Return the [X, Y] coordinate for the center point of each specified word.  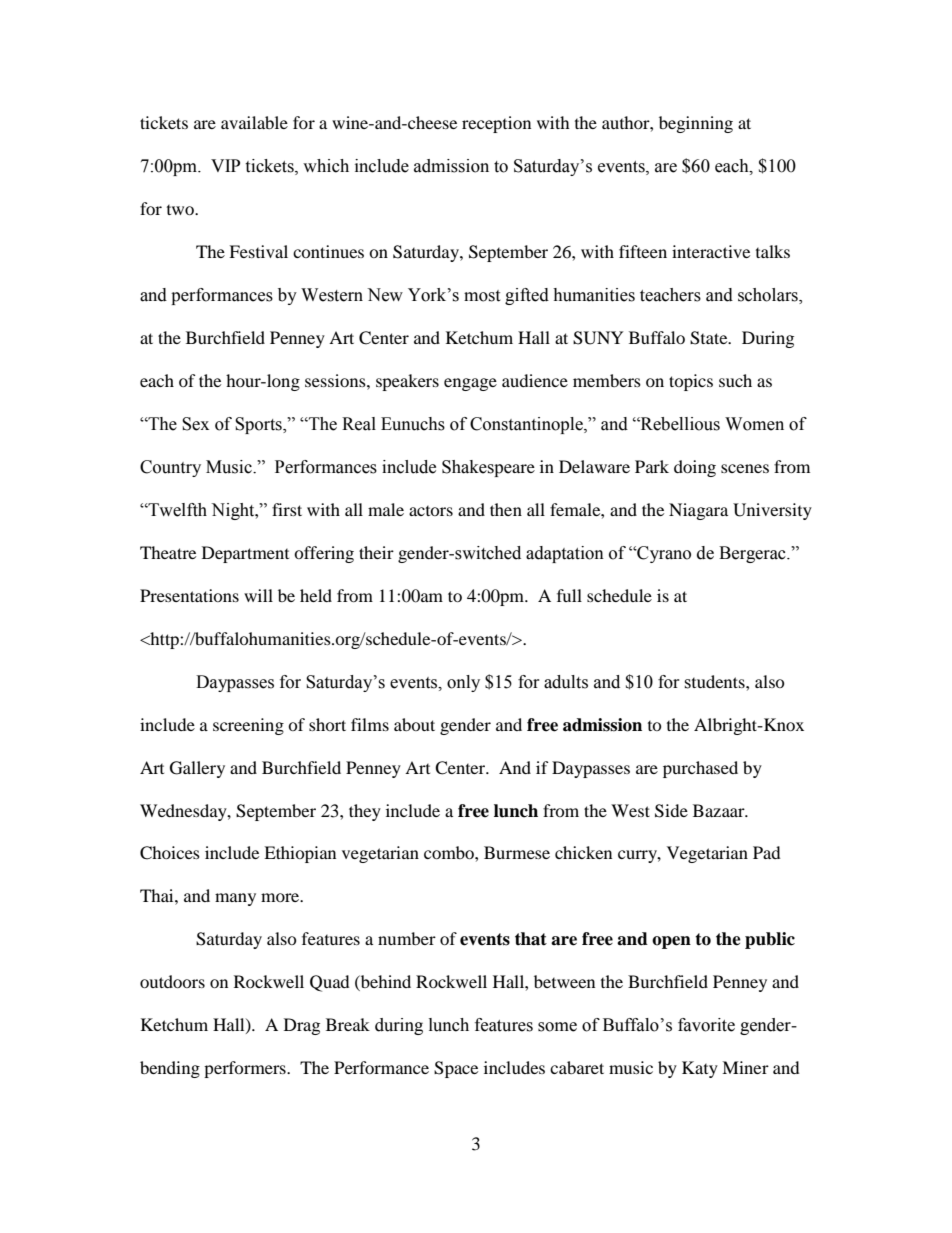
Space [456, 1069]
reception [496, 124]
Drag [302, 1026]
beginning [696, 124]
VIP [225, 165]
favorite [706, 1025]
